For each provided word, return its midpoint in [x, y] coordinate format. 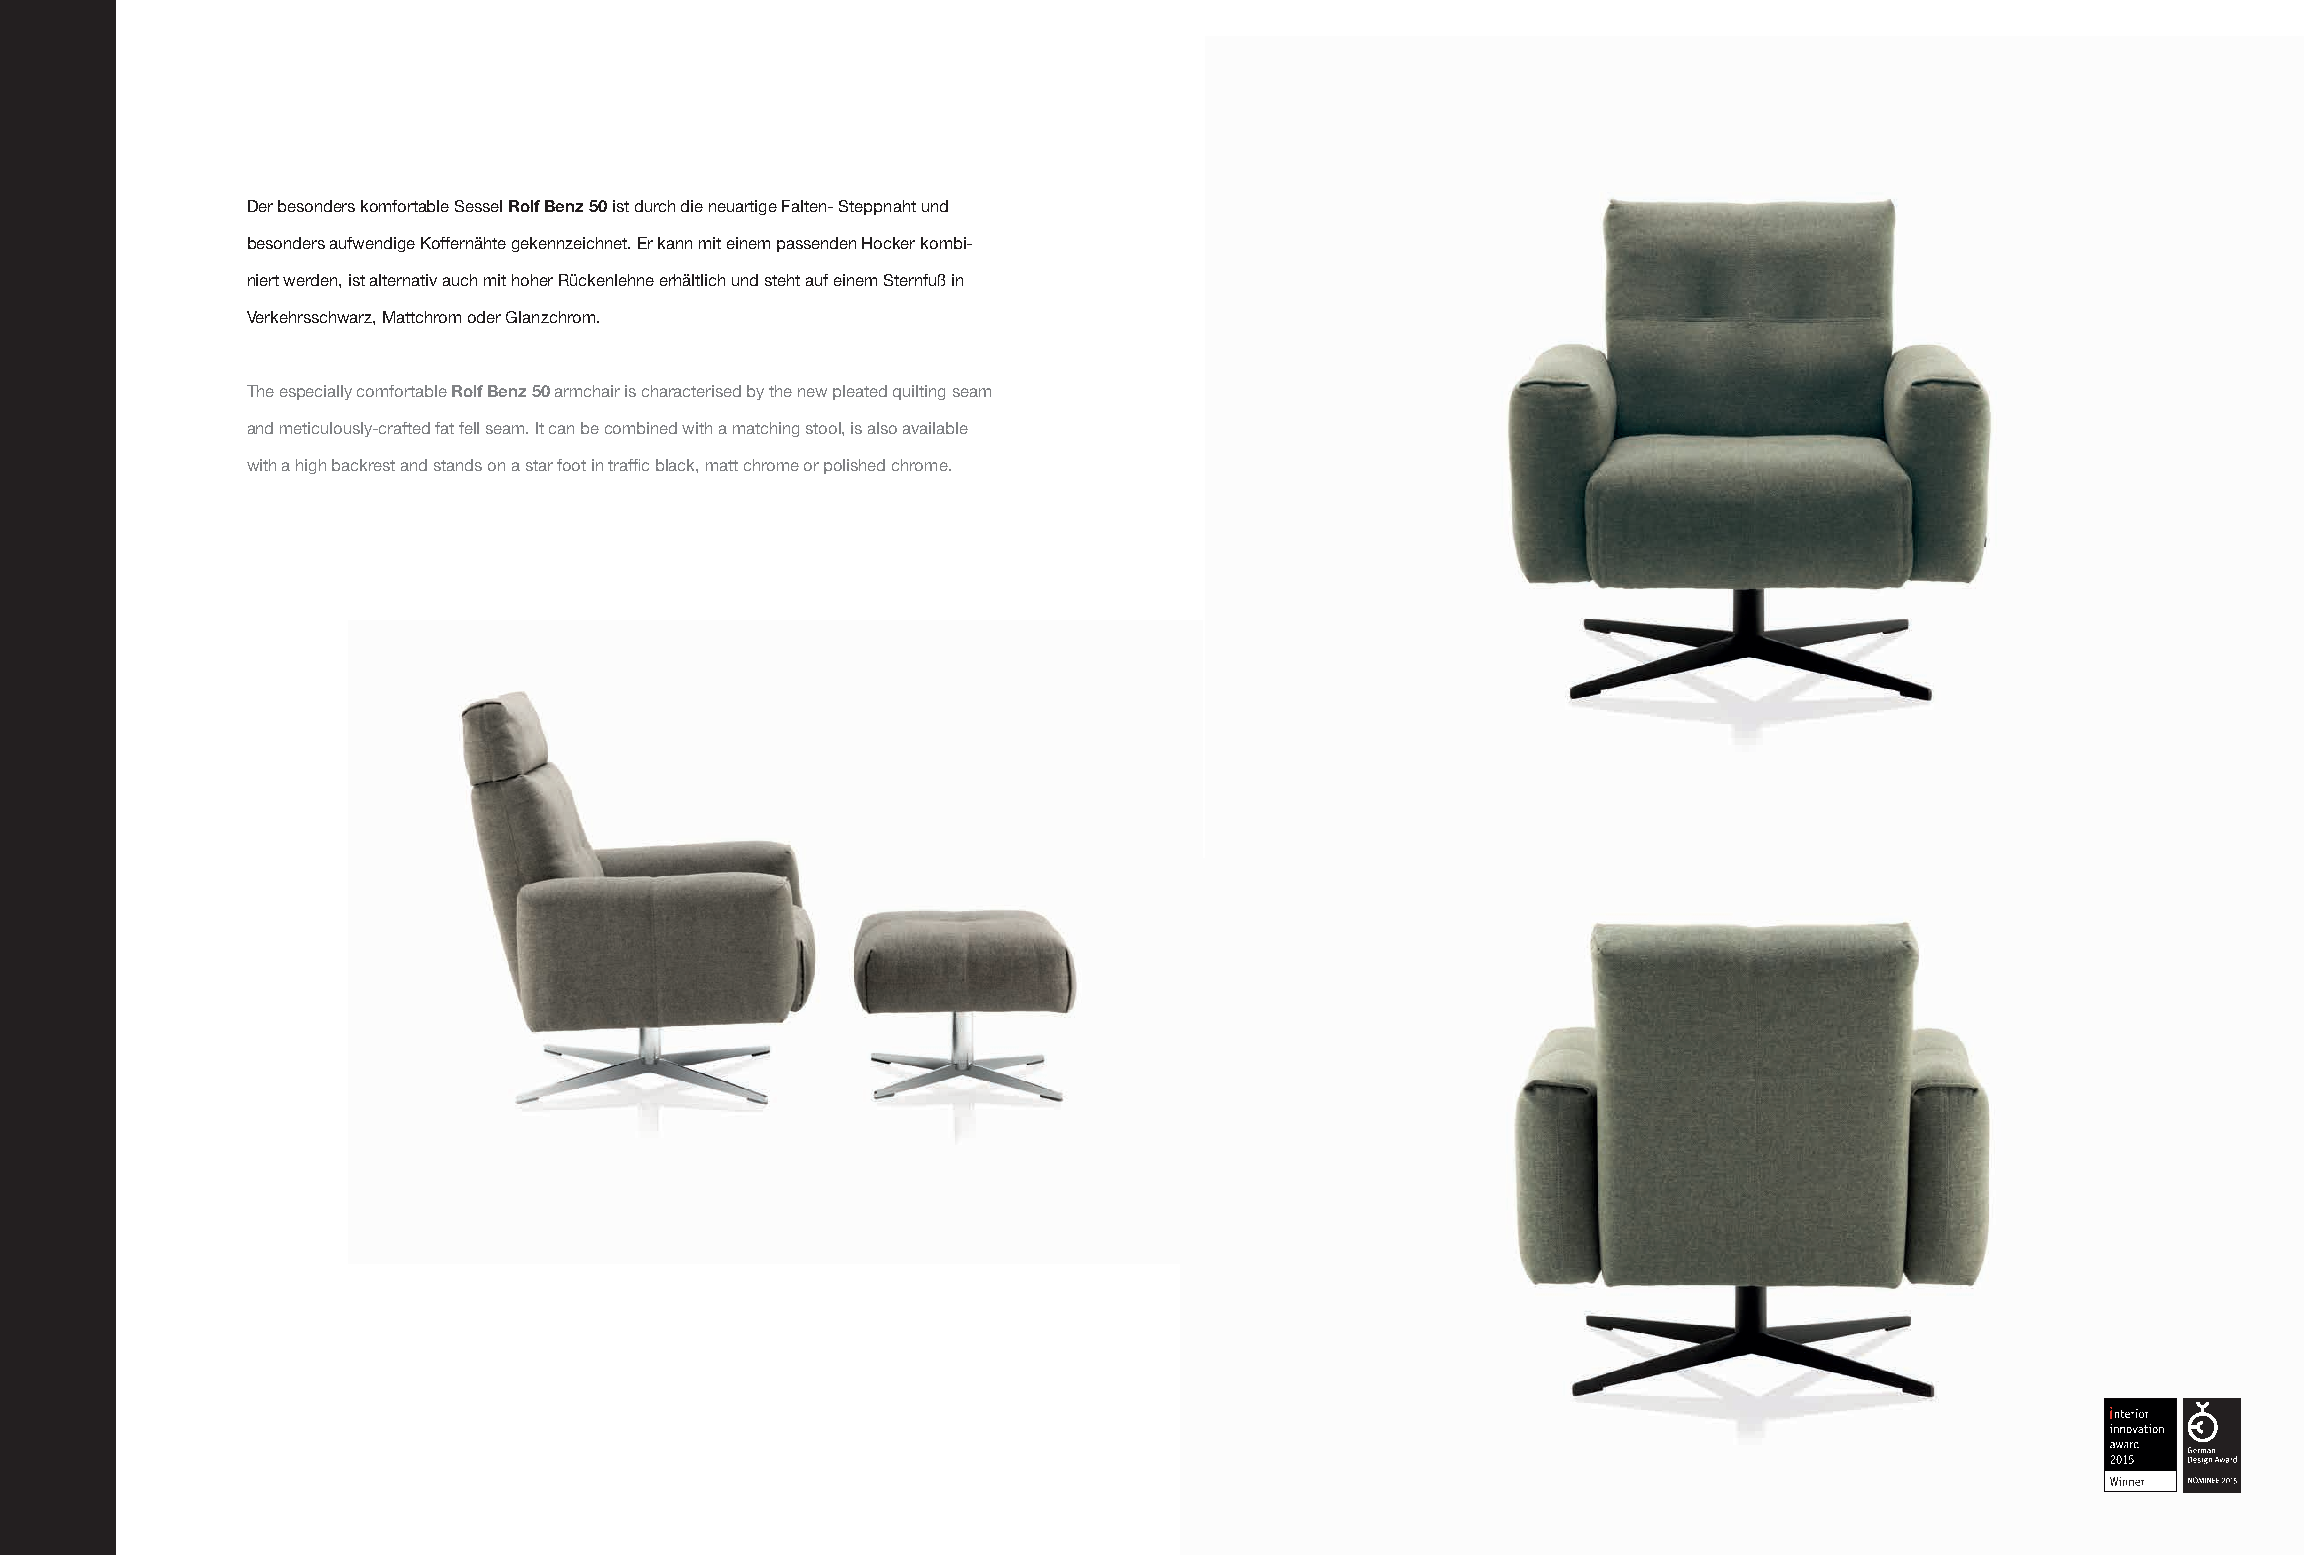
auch [460, 280]
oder [484, 317]
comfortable [402, 391]
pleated [860, 392]
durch [655, 206]
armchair [587, 391]
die [692, 206]
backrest [363, 465]
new [812, 392]
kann [675, 243]
